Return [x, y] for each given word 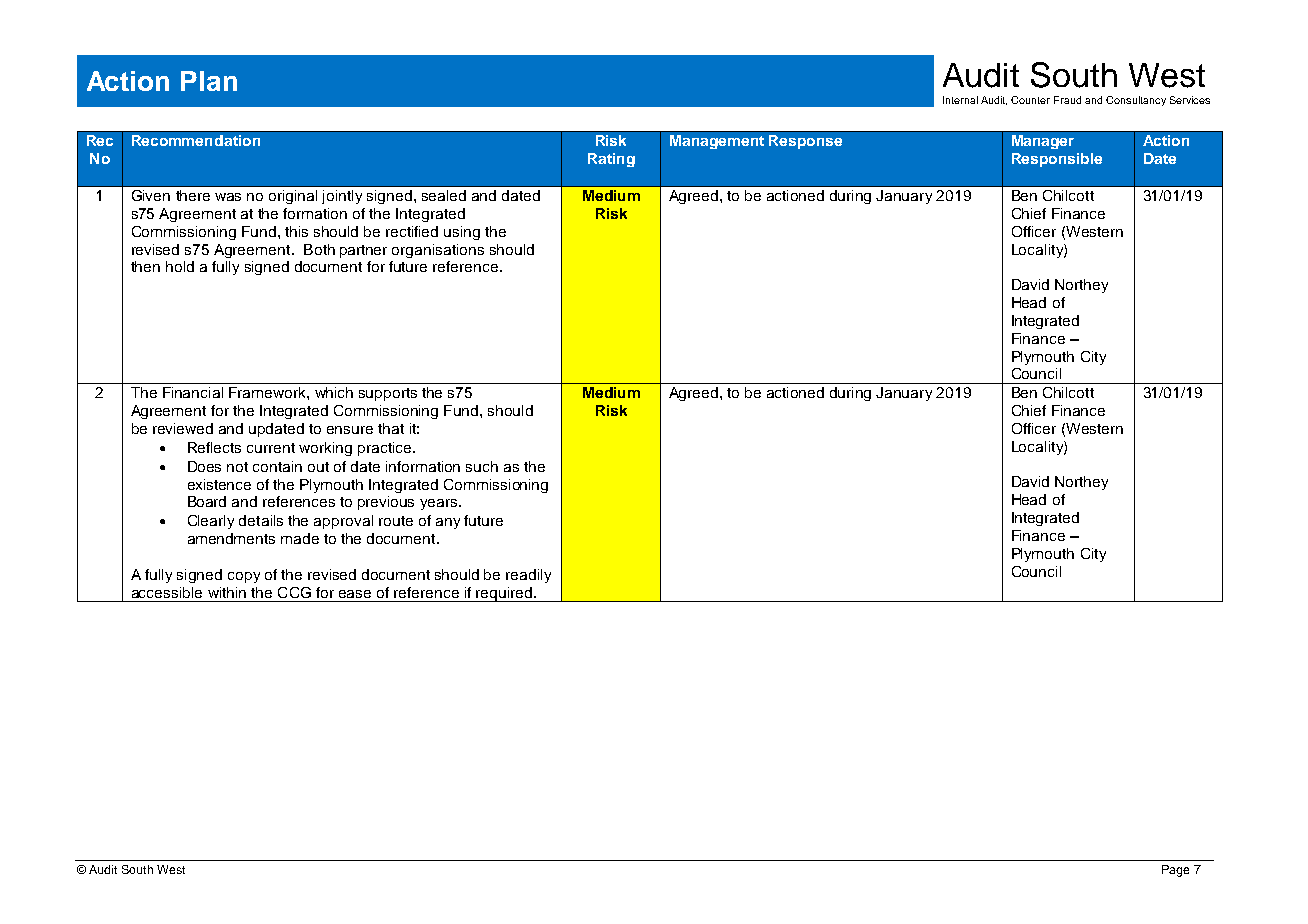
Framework [268, 392]
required [504, 594]
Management [717, 142]
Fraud [1067, 100]
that [391, 428]
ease [355, 594]
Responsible [1057, 160]
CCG [294, 592]
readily [528, 576]
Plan [209, 81]
